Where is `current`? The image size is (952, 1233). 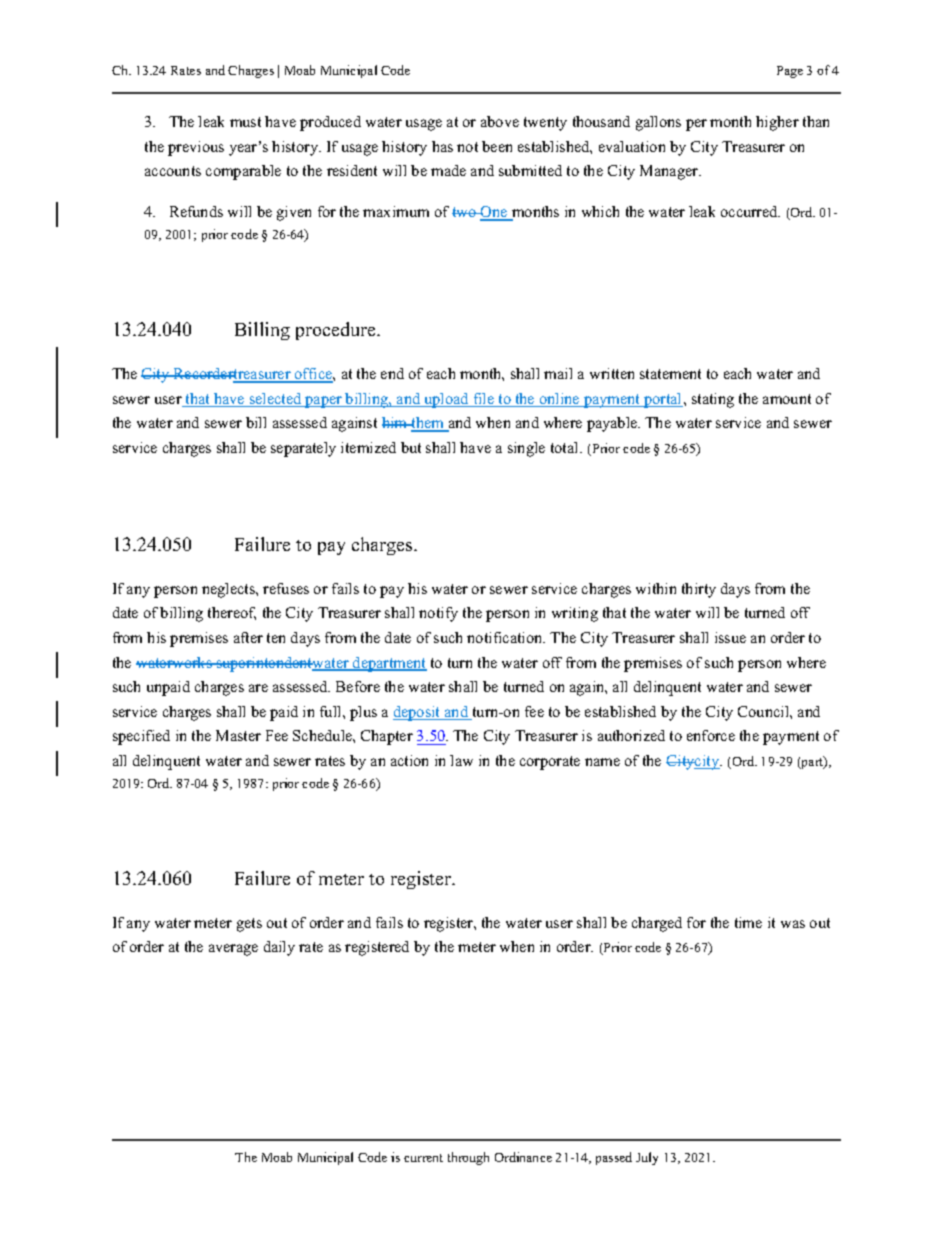
current is located at coordinates (423, 1158).
